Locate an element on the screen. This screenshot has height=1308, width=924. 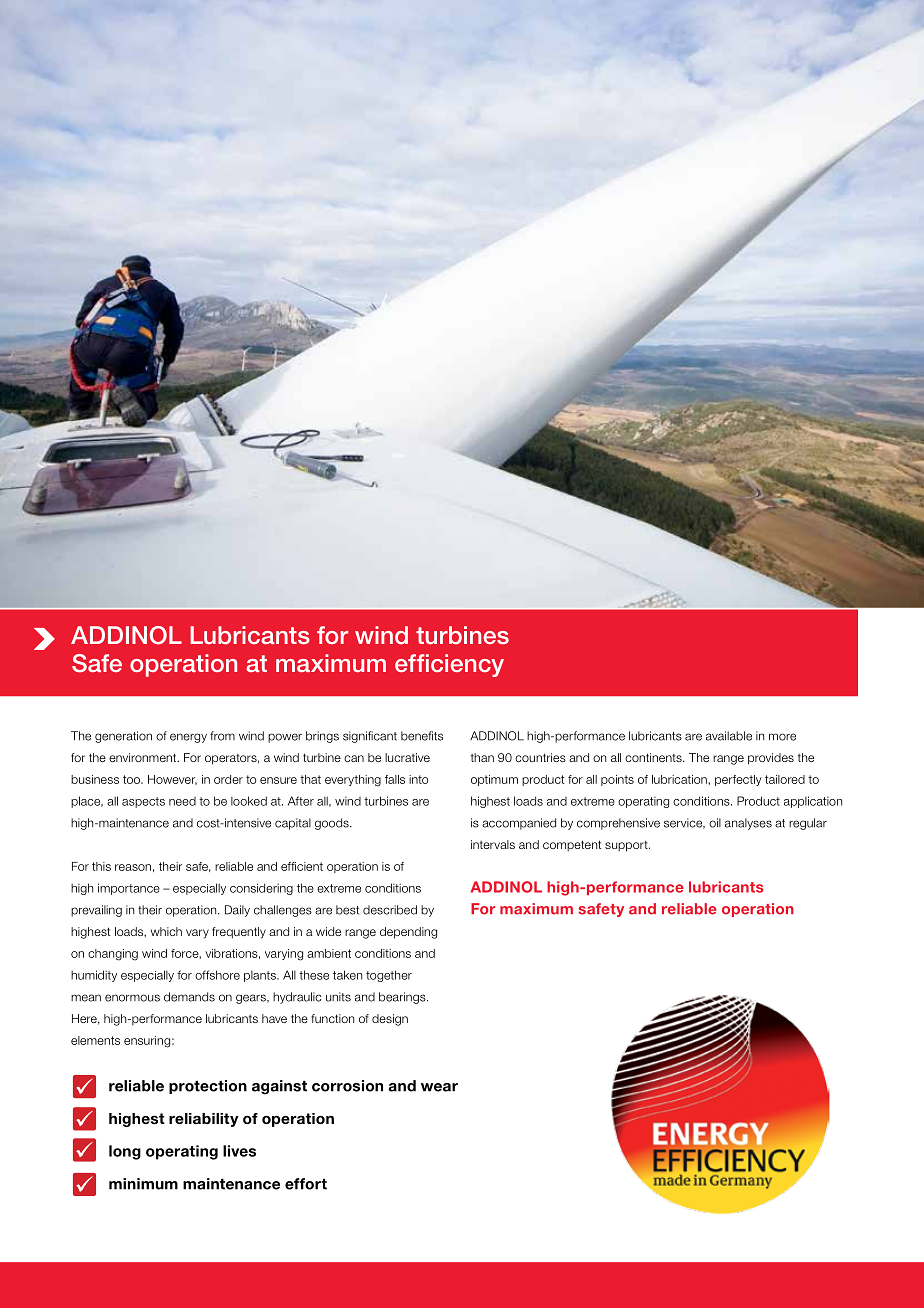
energy is located at coordinates (188, 738).
